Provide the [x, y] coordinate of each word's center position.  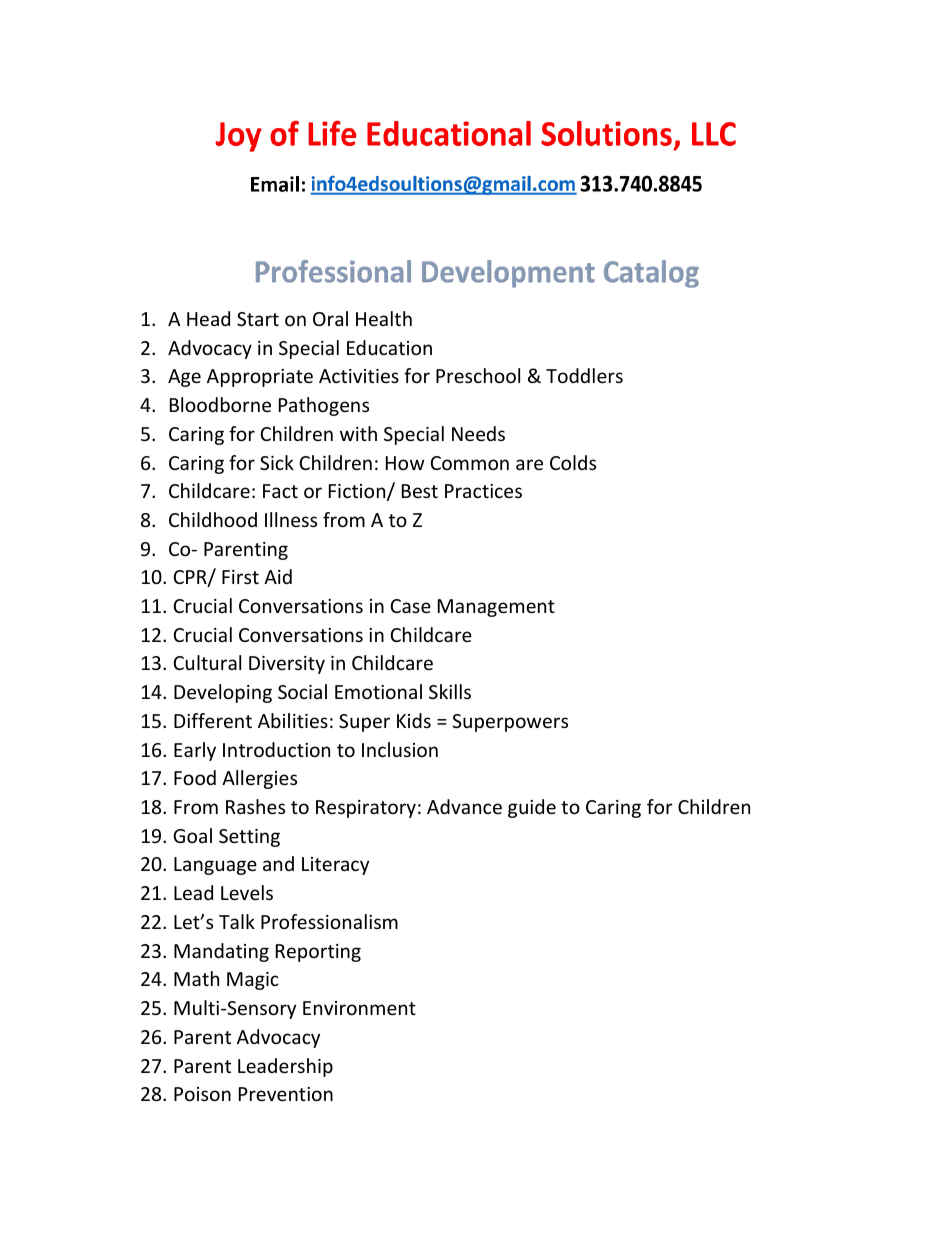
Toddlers [584, 375]
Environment [359, 1008]
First [240, 577]
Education [389, 347]
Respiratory [366, 809]
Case [411, 606]
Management [496, 608]
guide [532, 808]
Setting [249, 838]
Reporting [318, 953]
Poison [202, 1094]
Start [258, 319]
